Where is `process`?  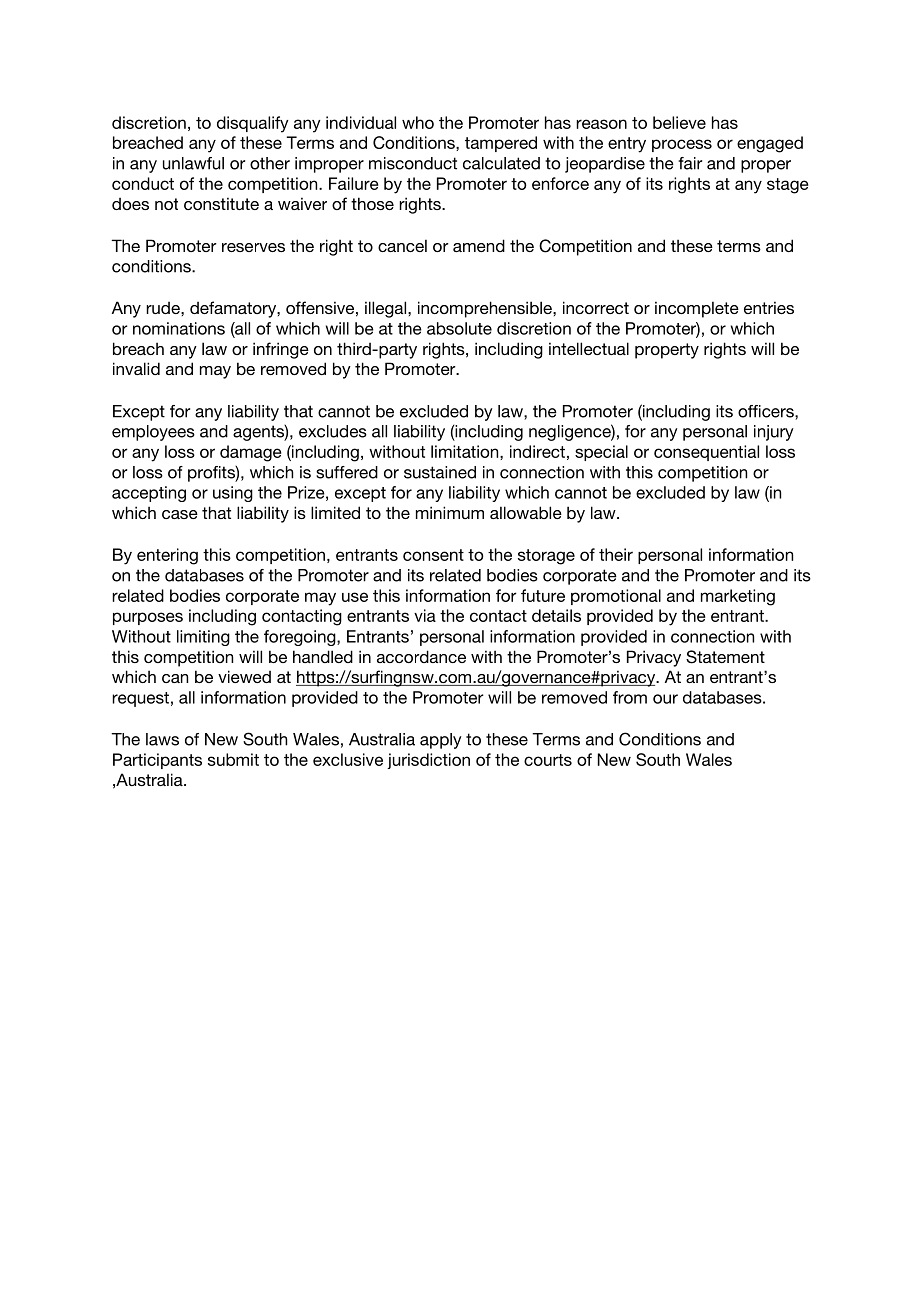 process is located at coordinates (682, 145).
